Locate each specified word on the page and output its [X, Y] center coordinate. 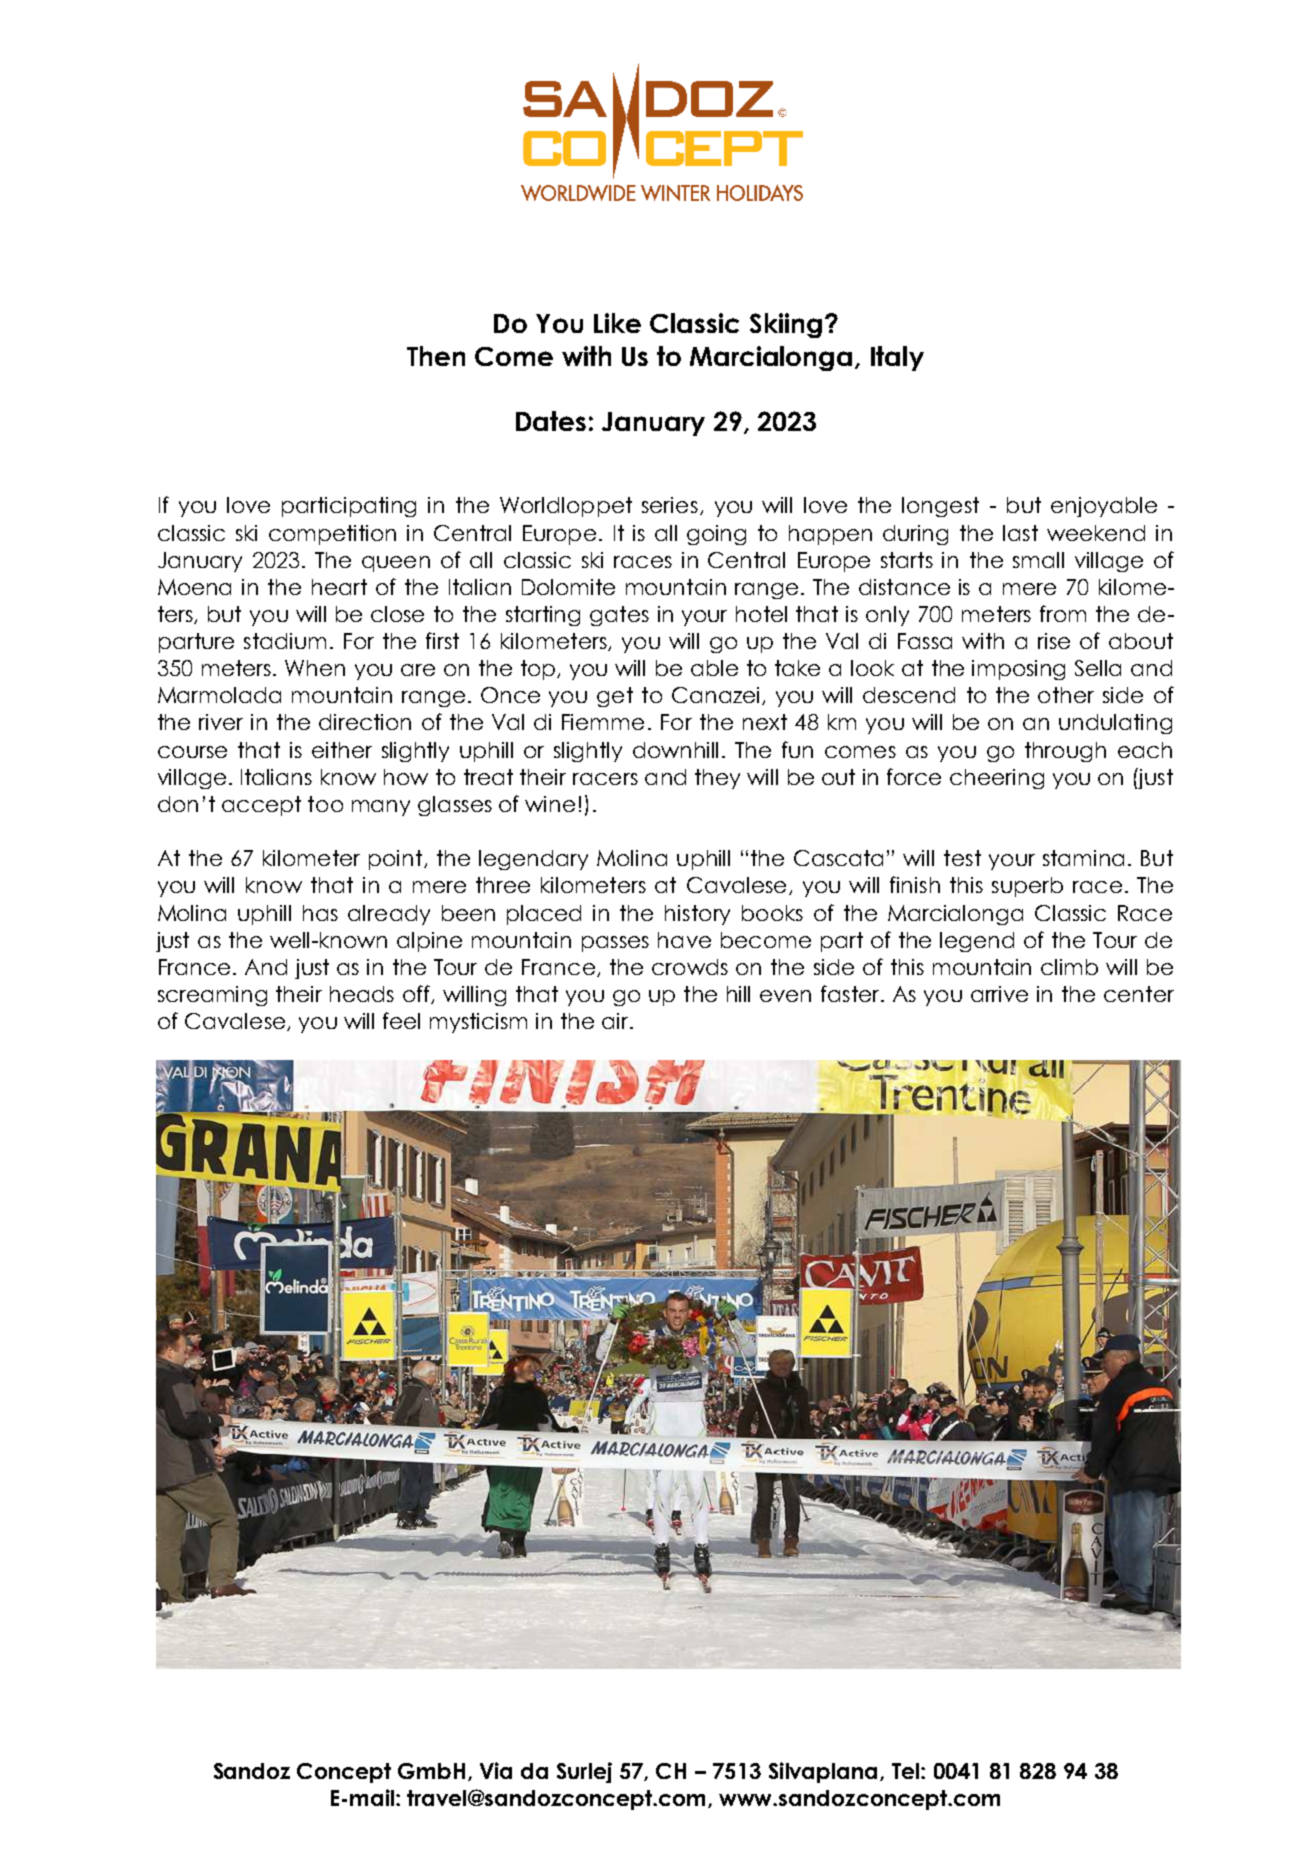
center [1139, 994]
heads [362, 994]
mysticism [478, 1023]
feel [401, 1020]
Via [496, 1770]
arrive [999, 994]
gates [619, 616]
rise [1054, 641]
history [697, 915]
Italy [897, 358]
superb [1027, 887]
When [315, 668]
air [616, 1021]
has [320, 913]
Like [617, 323]
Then [436, 356]
